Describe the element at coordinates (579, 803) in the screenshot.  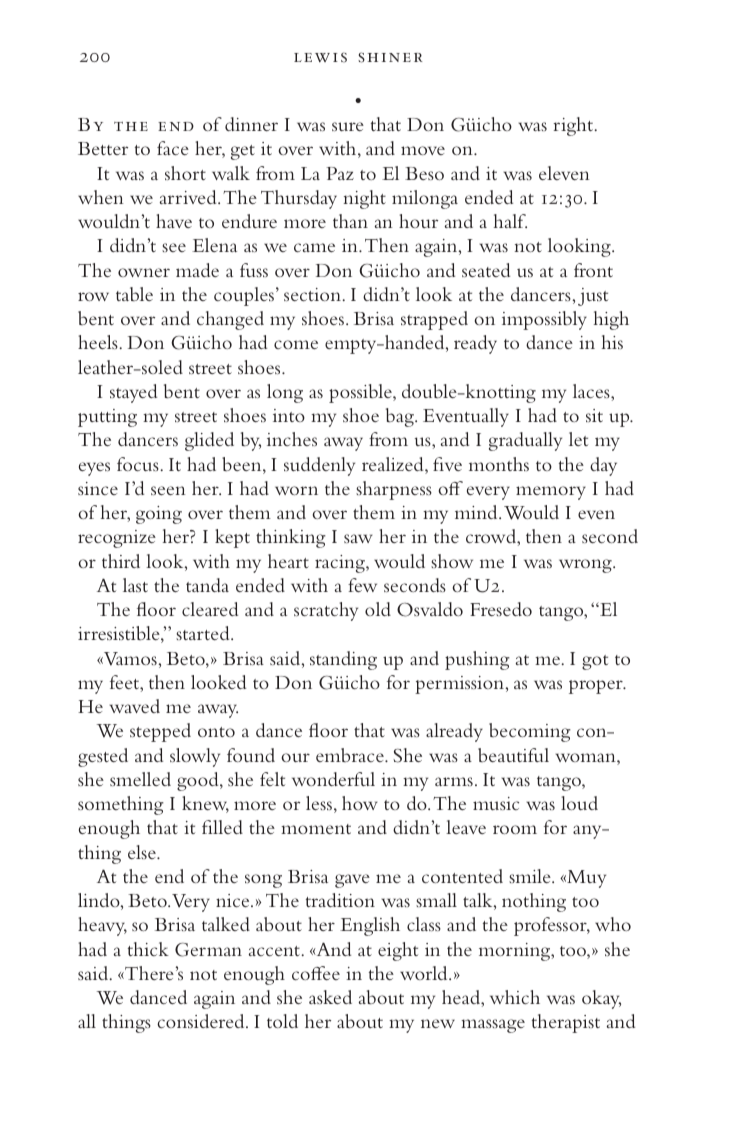
I see `loud` at that location.
